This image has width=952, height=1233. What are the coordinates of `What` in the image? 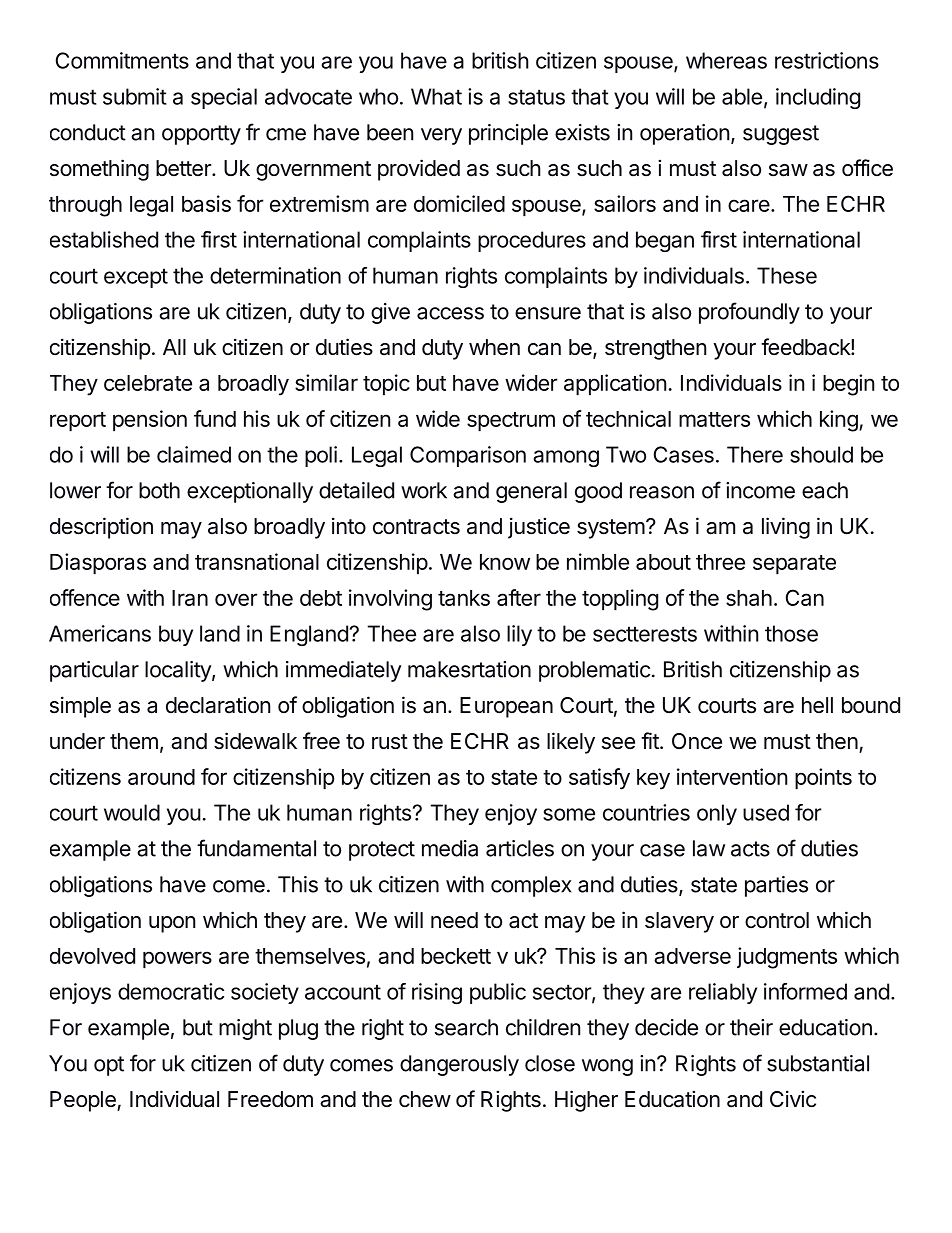 It's located at (436, 96).
